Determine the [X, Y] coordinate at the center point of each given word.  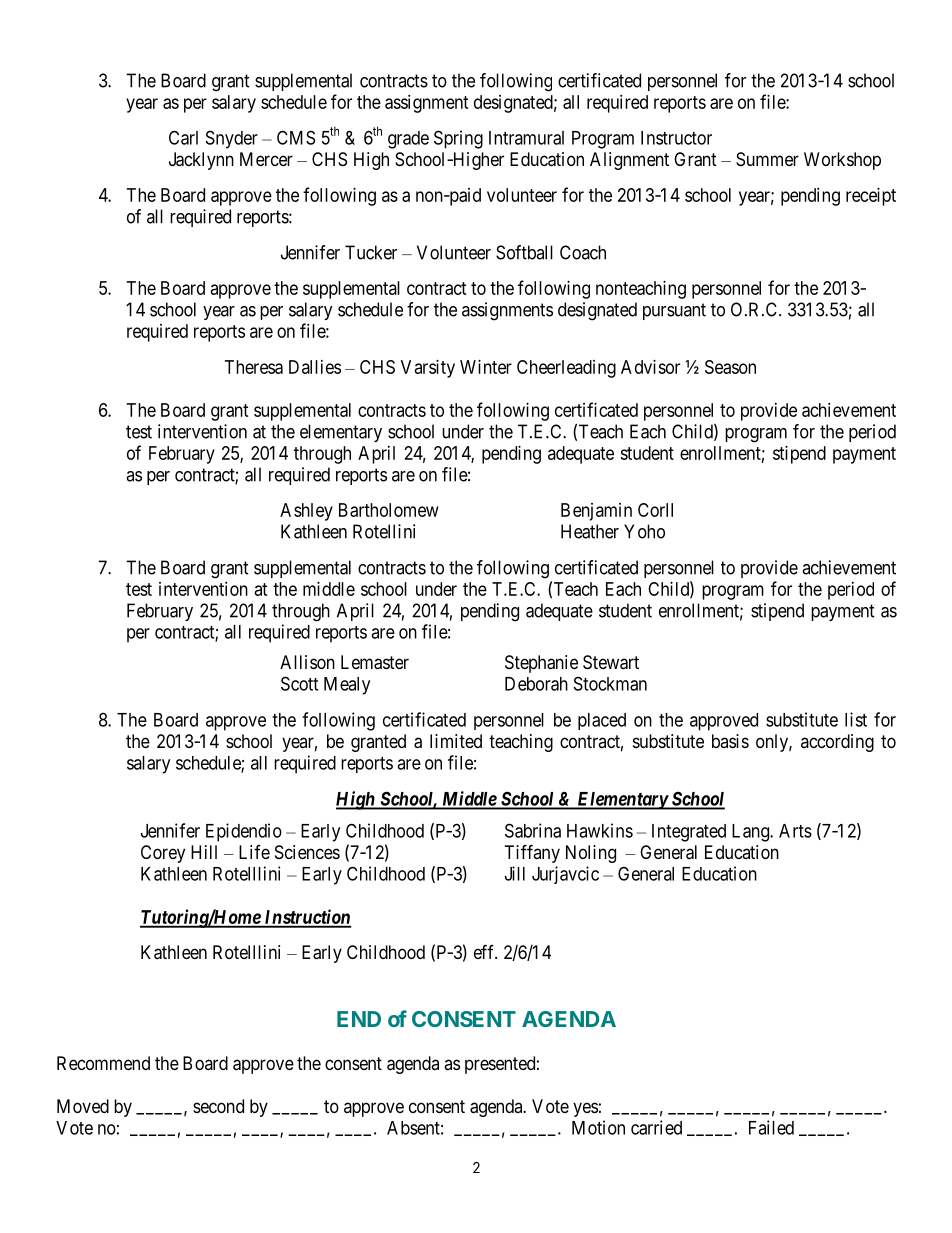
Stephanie [541, 664]
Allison [307, 662]
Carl [183, 137]
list [856, 719]
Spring [458, 139]
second [218, 1106]
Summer [767, 159]
